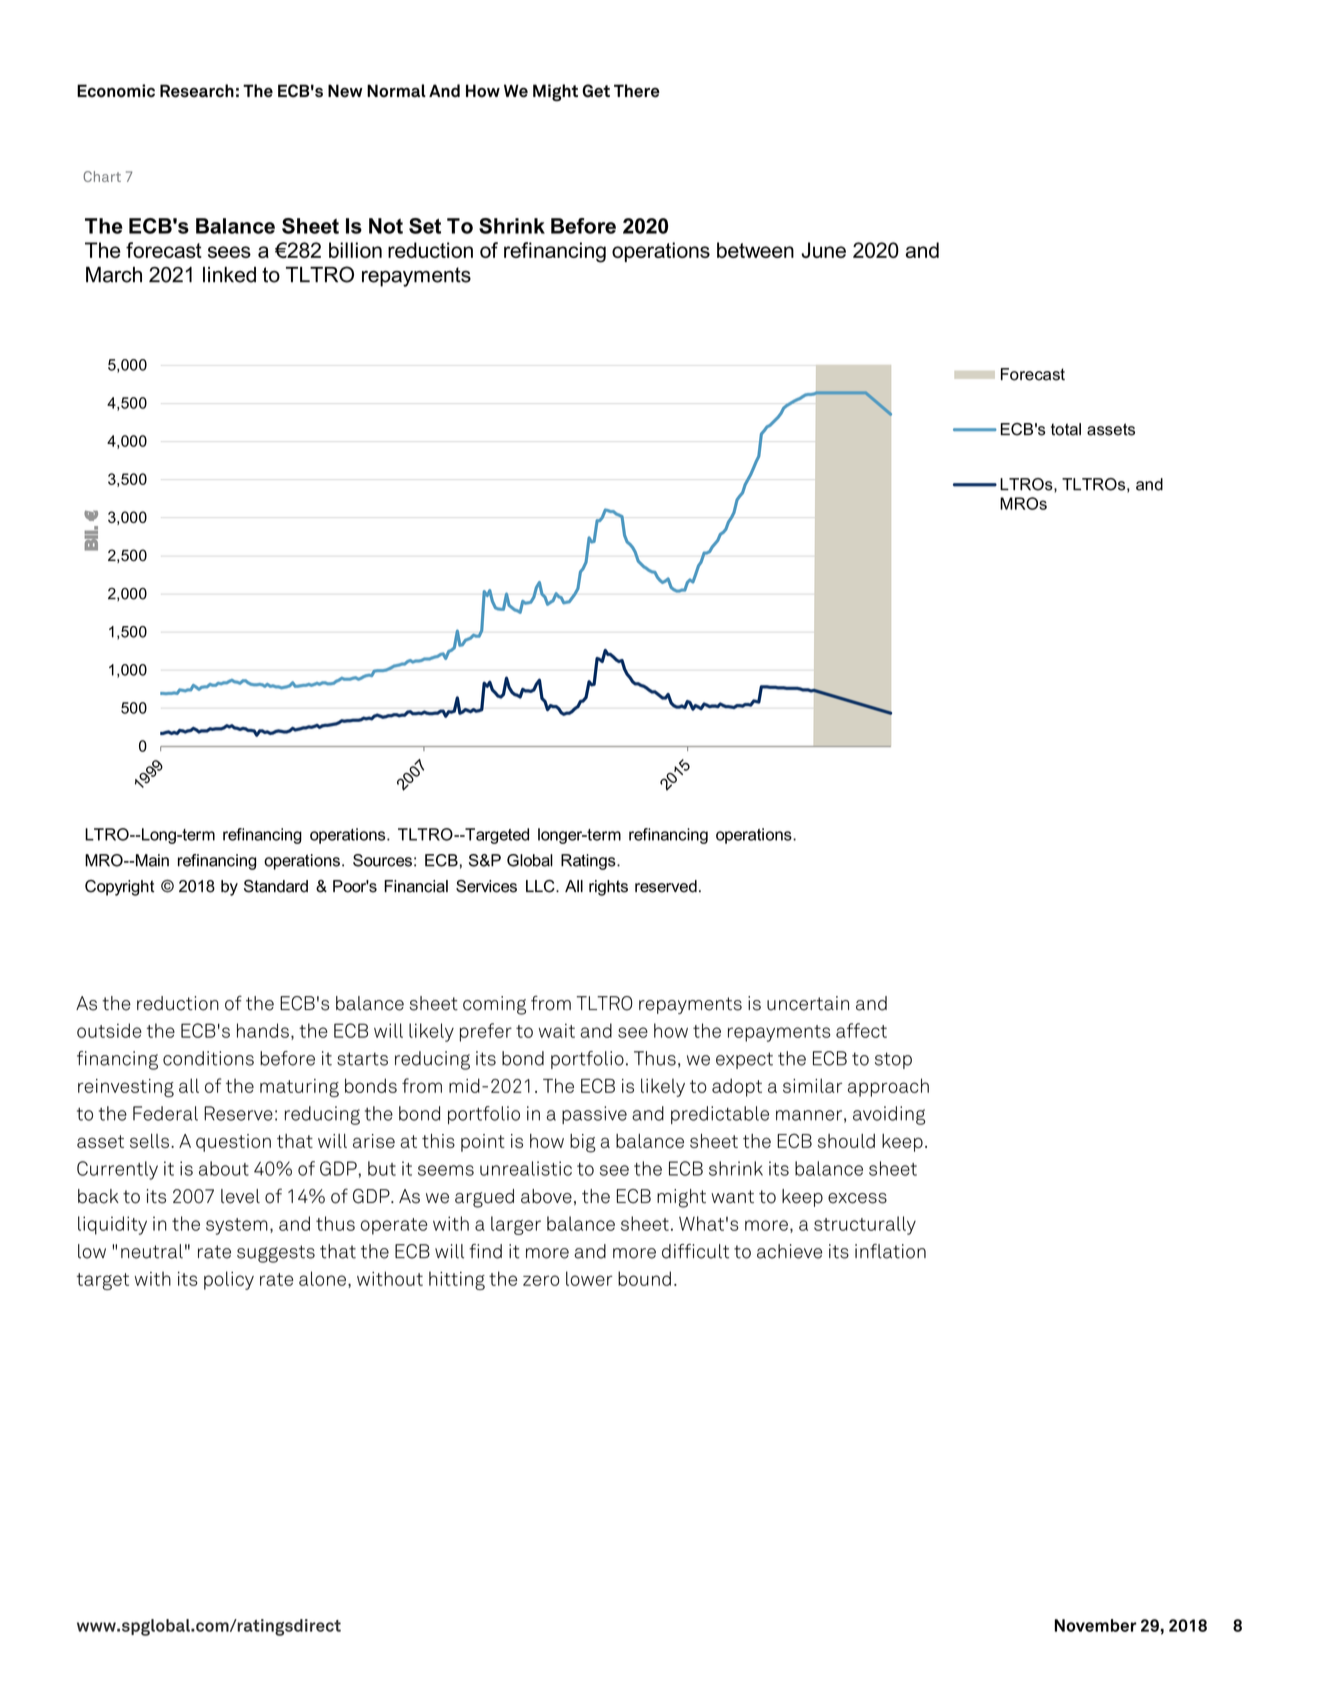 Image resolution: width=1319 pixels, height=1707 pixels. I want to click on There, so click(637, 91).
